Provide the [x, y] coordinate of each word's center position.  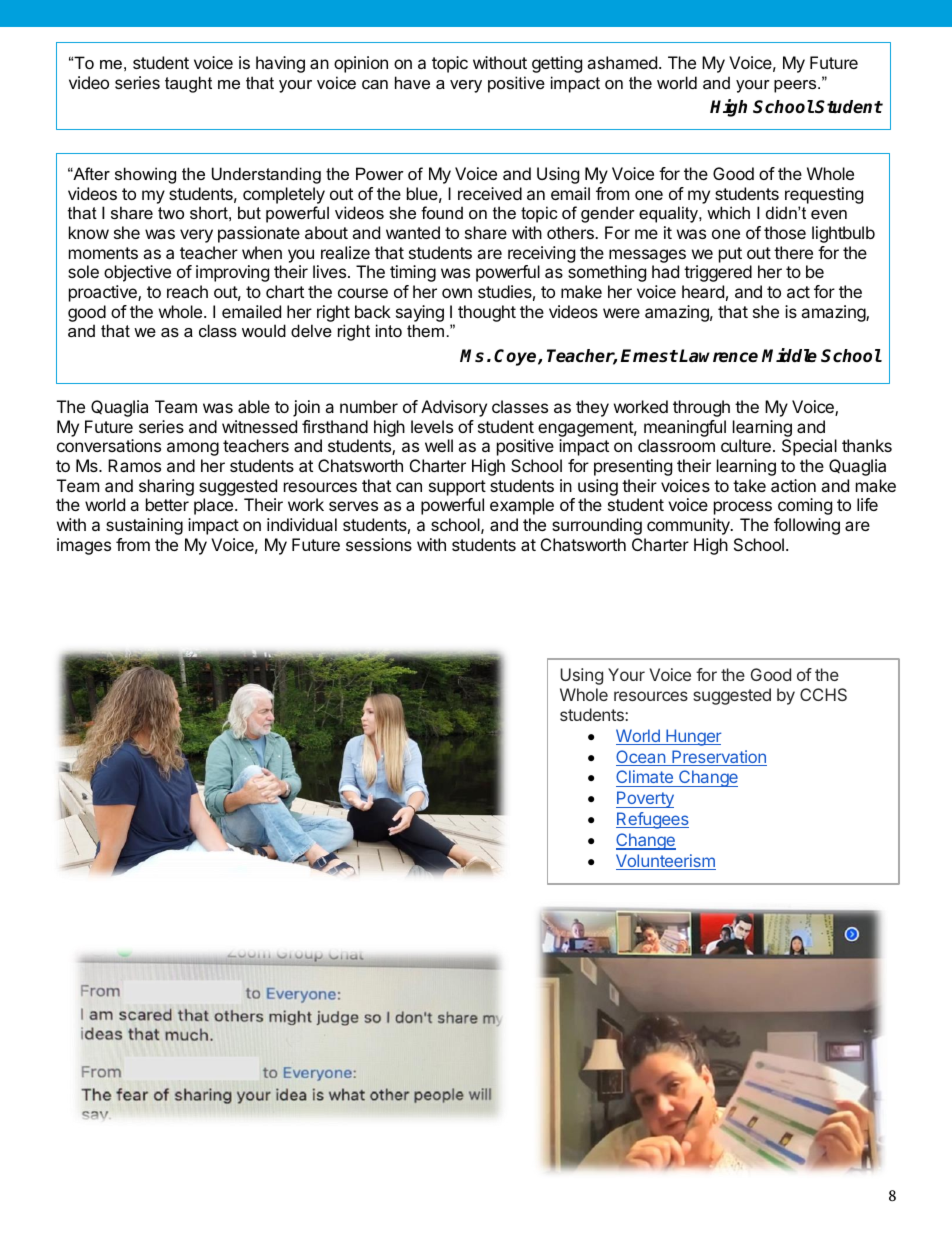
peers [796, 86]
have [412, 82]
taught [188, 84]
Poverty [645, 799]
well [439, 445]
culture [746, 445]
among [193, 449]
